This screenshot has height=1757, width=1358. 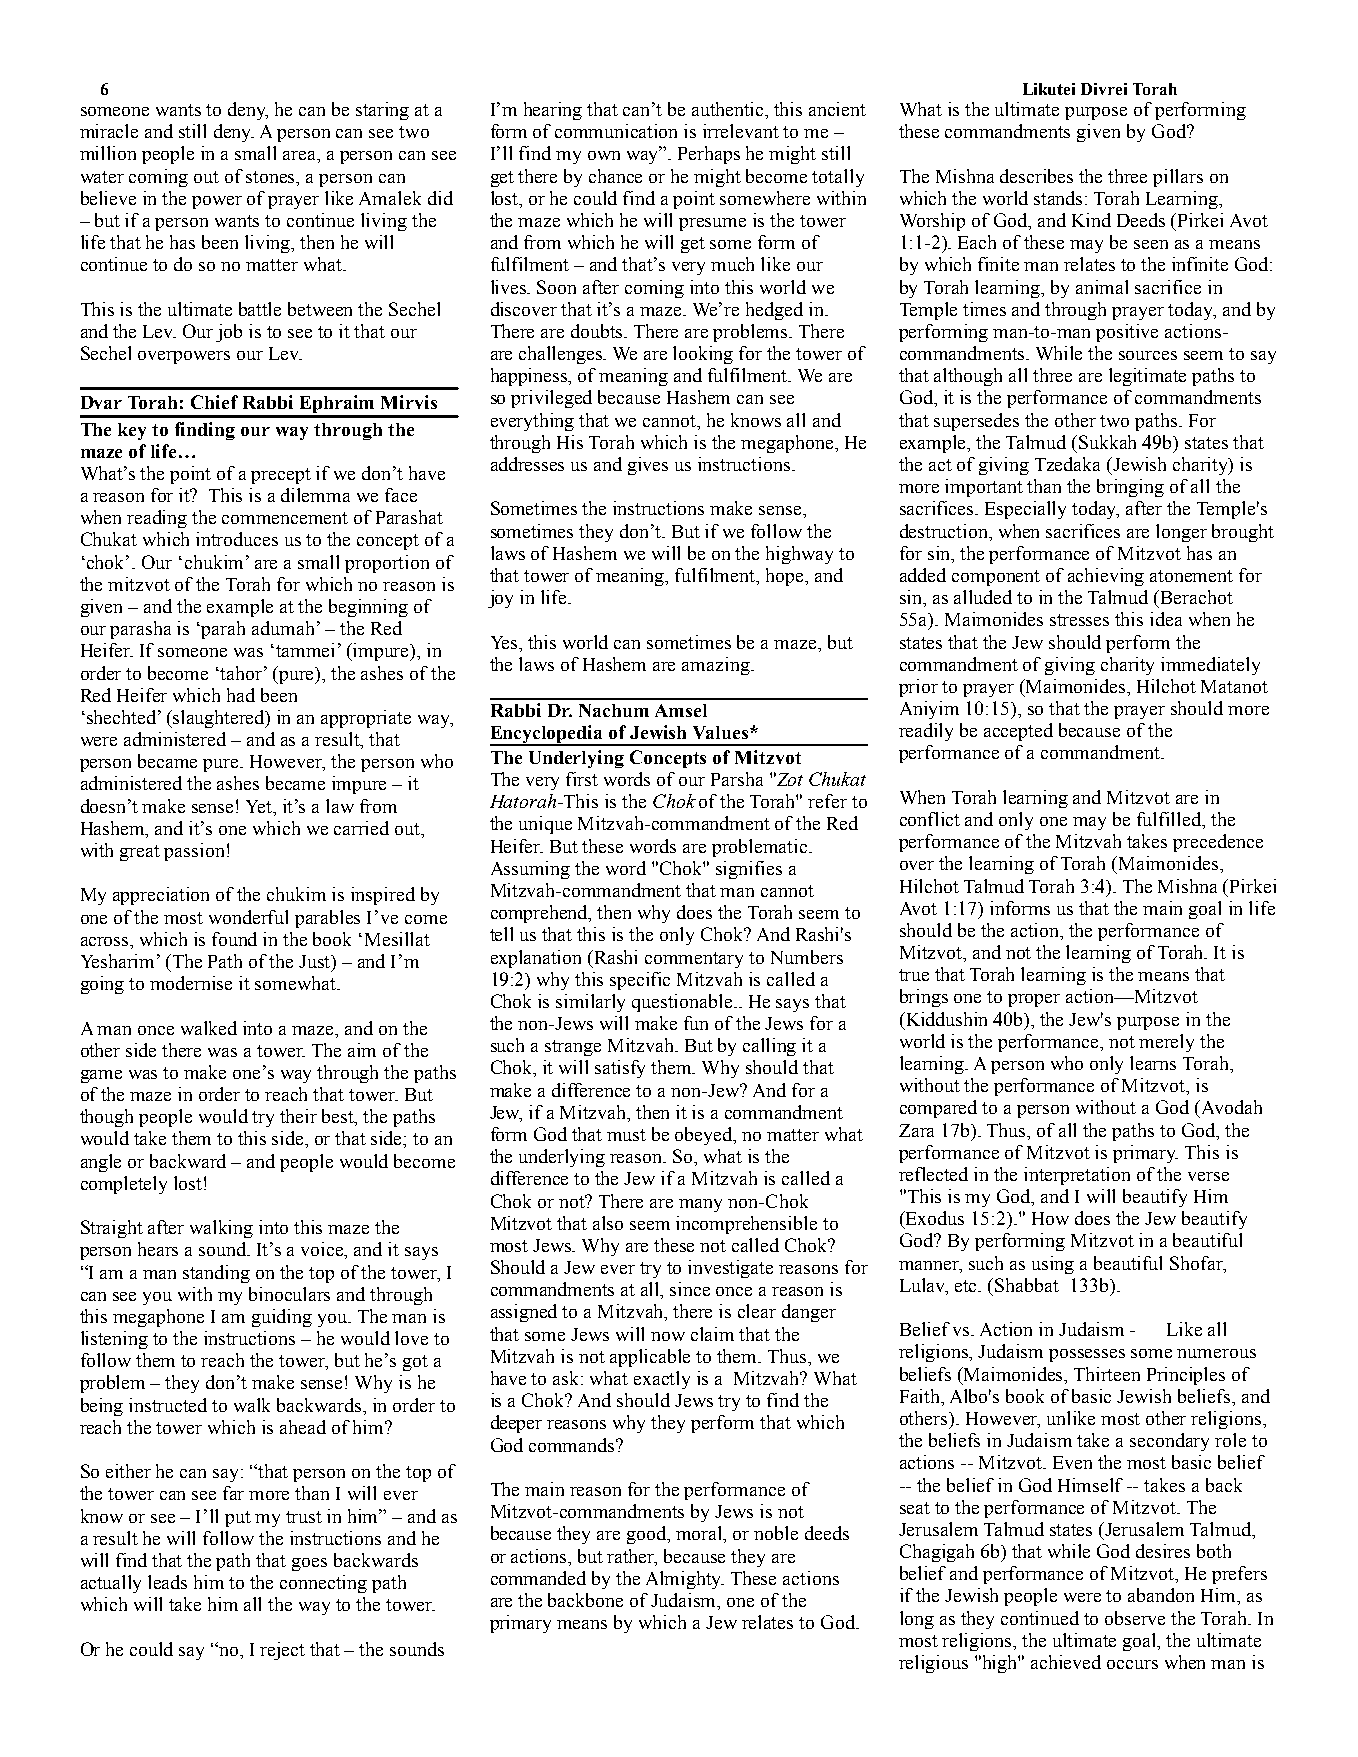 I want to click on parah, so click(x=223, y=630).
